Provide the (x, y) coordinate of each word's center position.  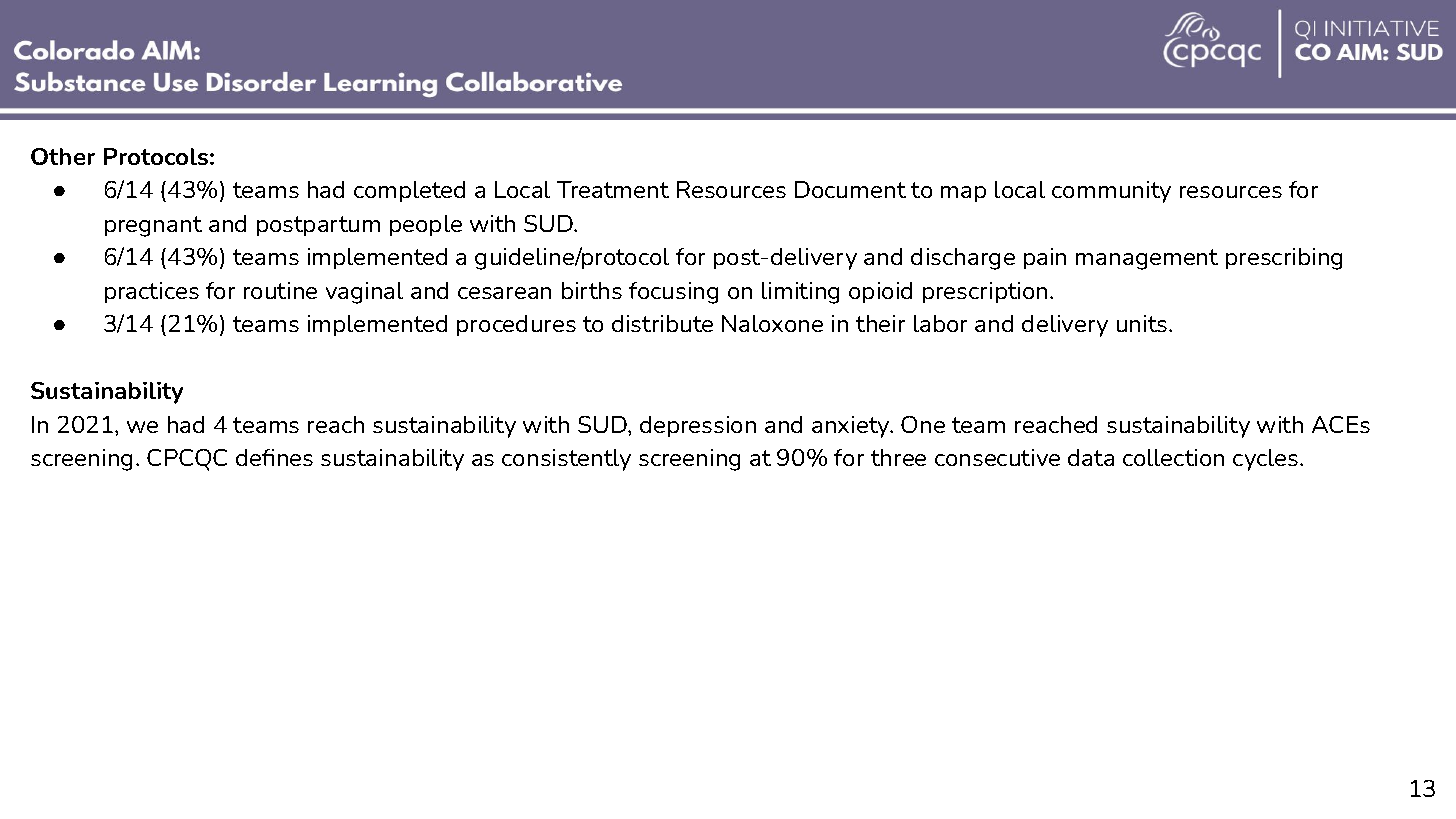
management (1147, 259)
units (1143, 323)
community (1111, 192)
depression (698, 426)
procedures (516, 325)
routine (280, 290)
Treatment (613, 189)
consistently (566, 460)
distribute (662, 323)
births (592, 290)
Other (63, 156)
